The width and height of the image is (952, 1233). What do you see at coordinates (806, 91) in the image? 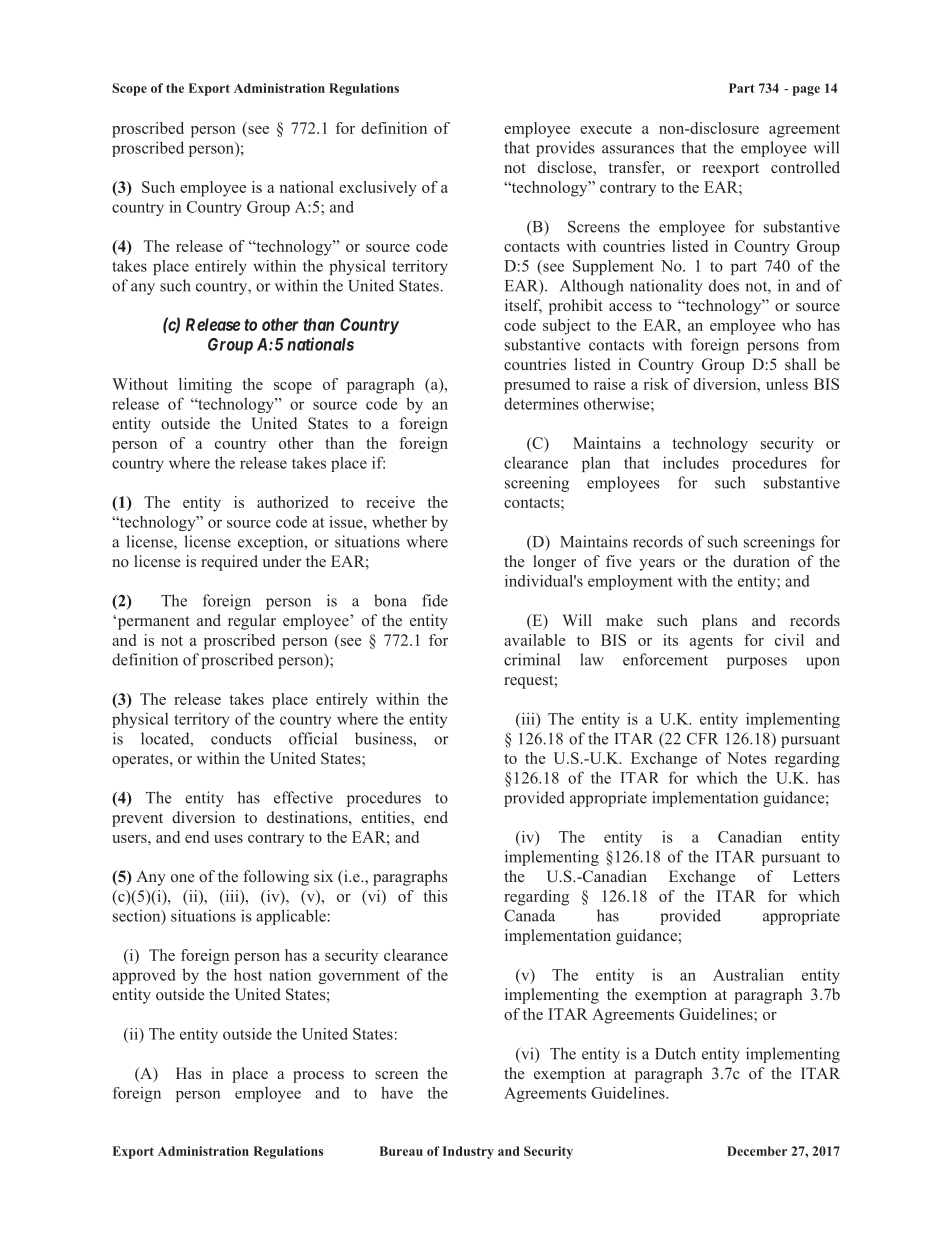
I see `page` at bounding box center [806, 91].
